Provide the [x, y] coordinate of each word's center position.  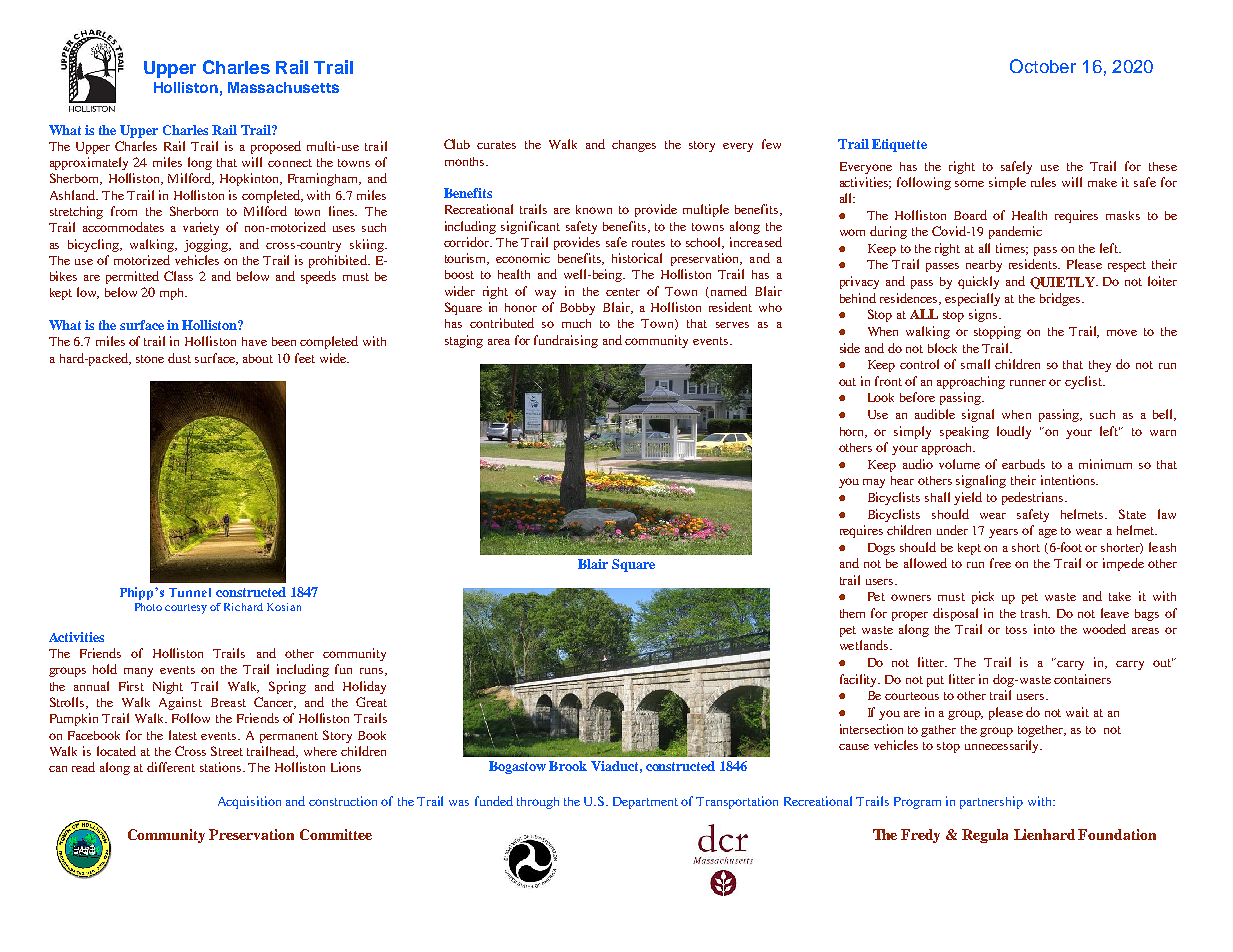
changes [634, 146]
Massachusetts [283, 87]
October [1043, 66]
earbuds [1023, 464]
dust [179, 358]
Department [645, 803]
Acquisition [249, 802]
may [874, 483]
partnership [991, 802]
